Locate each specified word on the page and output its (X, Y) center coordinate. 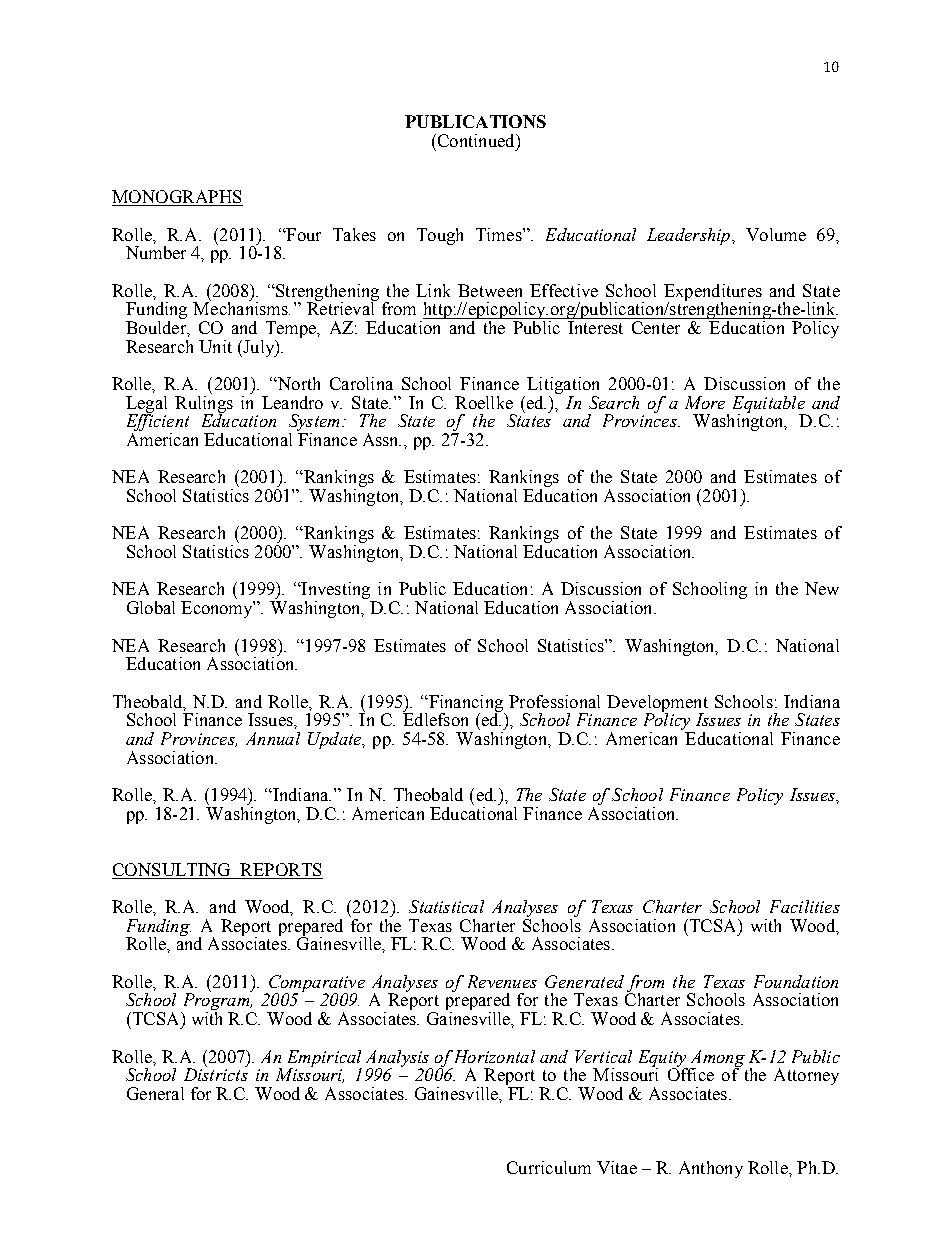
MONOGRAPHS (177, 198)
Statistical (446, 906)
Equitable (769, 405)
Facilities (805, 906)
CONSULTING (171, 869)
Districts (216, 1073)
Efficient (158, 423)
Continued (476, 140)
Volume (776, 234)
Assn (382, 439)
